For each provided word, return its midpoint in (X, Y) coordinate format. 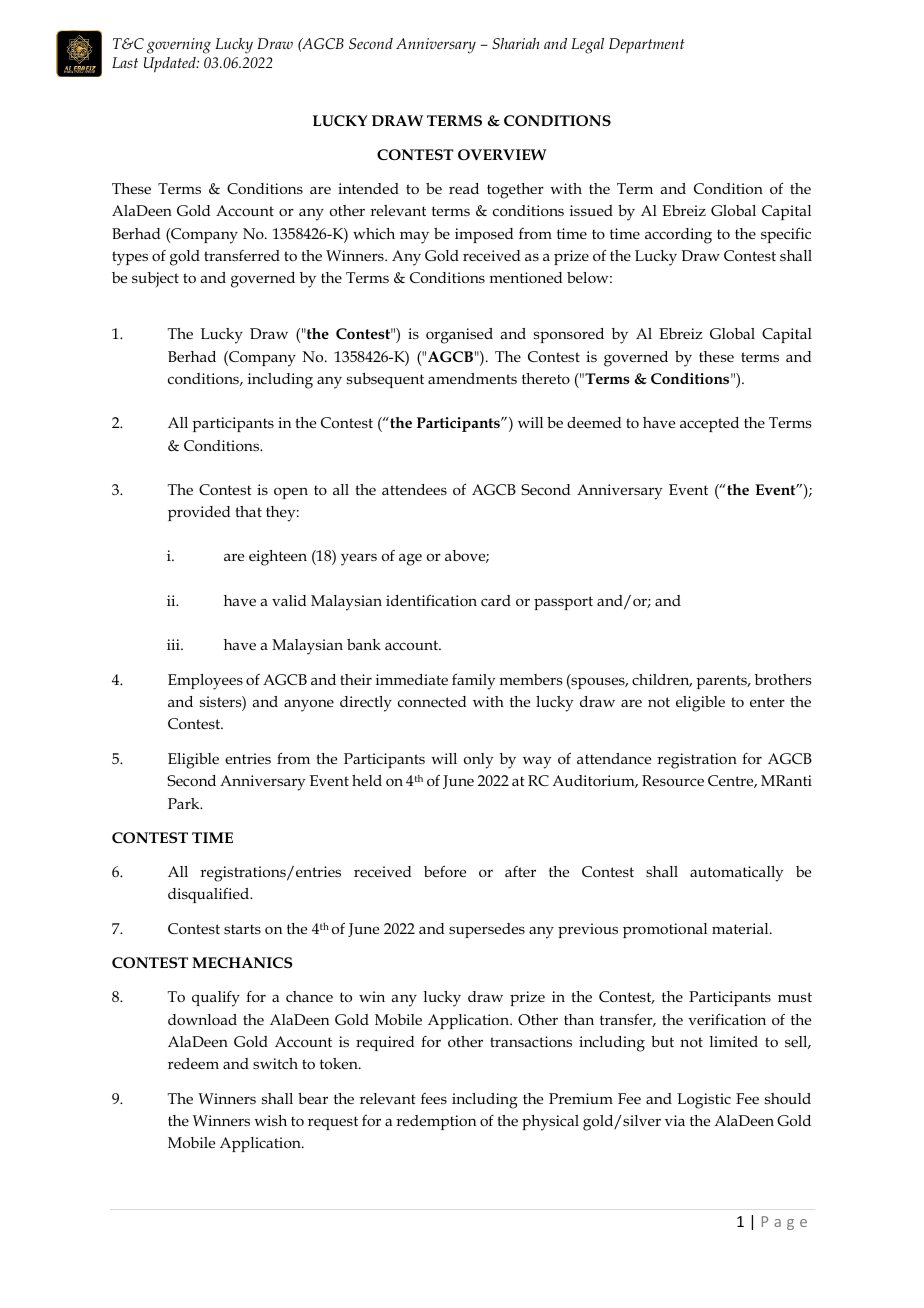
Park (185, 803)
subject (155, 279)
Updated (171, 65)
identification (431, 600)
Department (647, 45)
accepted (709, 424)
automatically (736, 874)
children (662, 680)
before (445, 871)
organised (459, 336)
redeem (193, 1063)
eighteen (278, 558)
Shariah (516, 43)
